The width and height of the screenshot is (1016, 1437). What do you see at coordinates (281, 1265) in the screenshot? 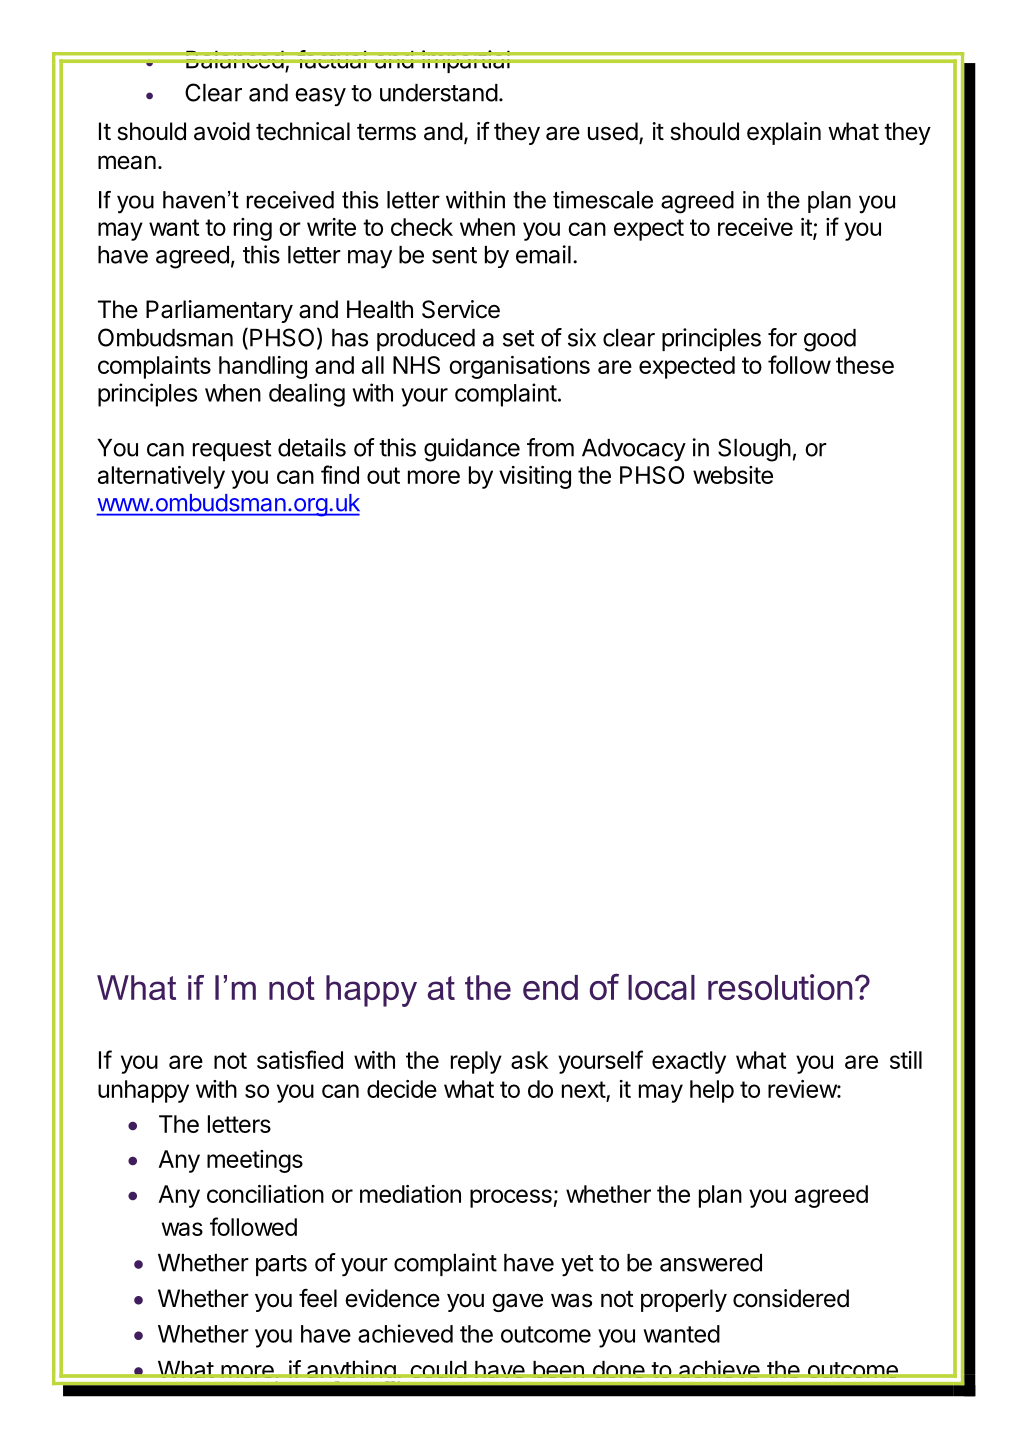
I see `parts` at bounding box center [281, 1265].
